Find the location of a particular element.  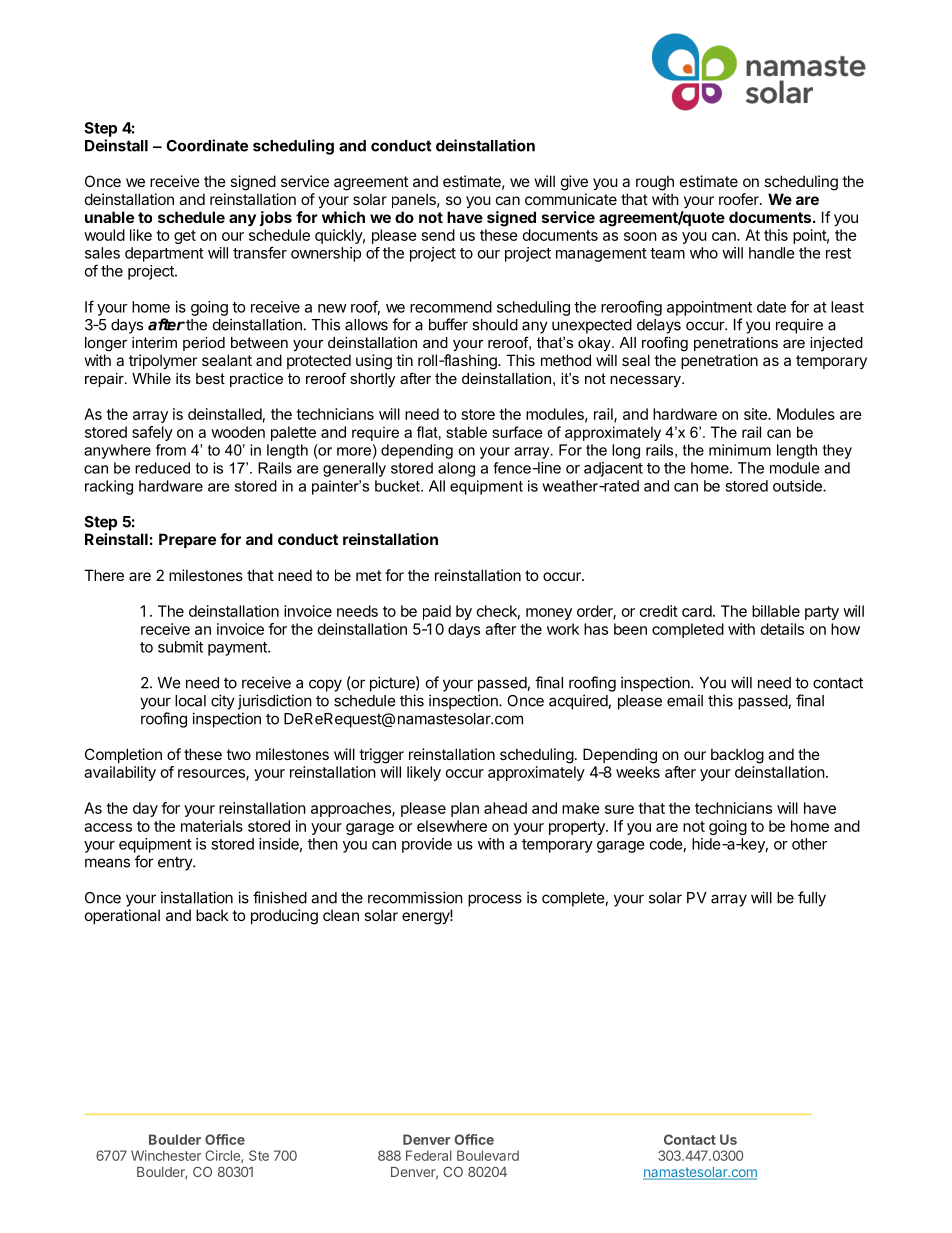

stable is located at coordinates (466, 432).
